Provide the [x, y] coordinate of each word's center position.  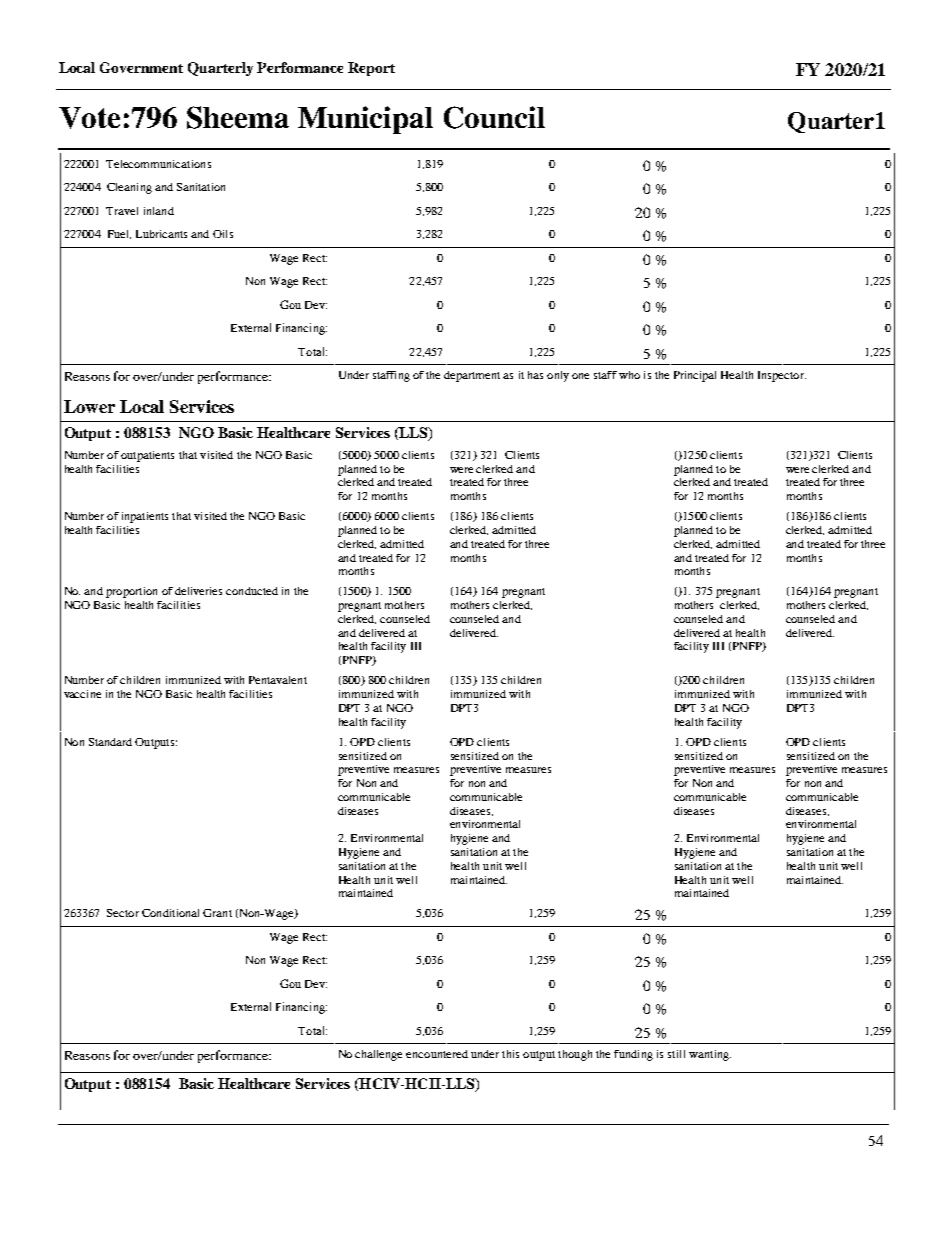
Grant [217, 913]
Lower [89, 406]
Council [494, 117]
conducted [252, 591]
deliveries [198, 591]
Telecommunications [158, 164]
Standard [110, 742]
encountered [437, 1054]
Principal [695, 376]
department [472, 376]
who [629, 375]
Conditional [170, 913]
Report [371, 69]
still [676, 1054]
